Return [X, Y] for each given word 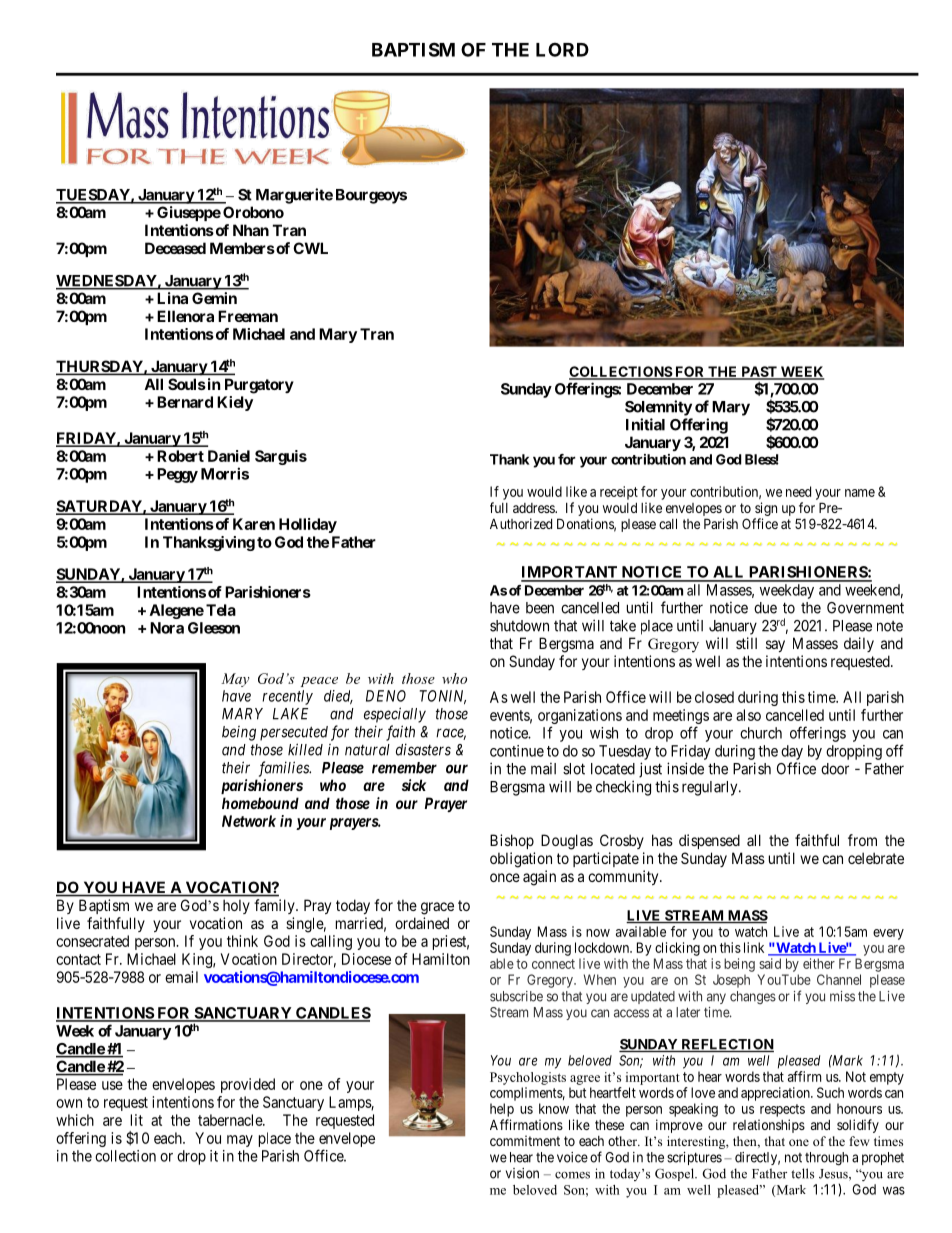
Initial [645, 424]
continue [517, 751]
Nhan [251, 230]
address [534, 508]
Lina [172, 298]
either [819, 963]
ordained [422, 923]
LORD [562, 49]
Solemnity [658, 408]
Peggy [177, 475]
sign [766, 509]
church [761, 733]
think [242, 941]
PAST [759, 373]
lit [137, 1120]
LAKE [290, 714]
